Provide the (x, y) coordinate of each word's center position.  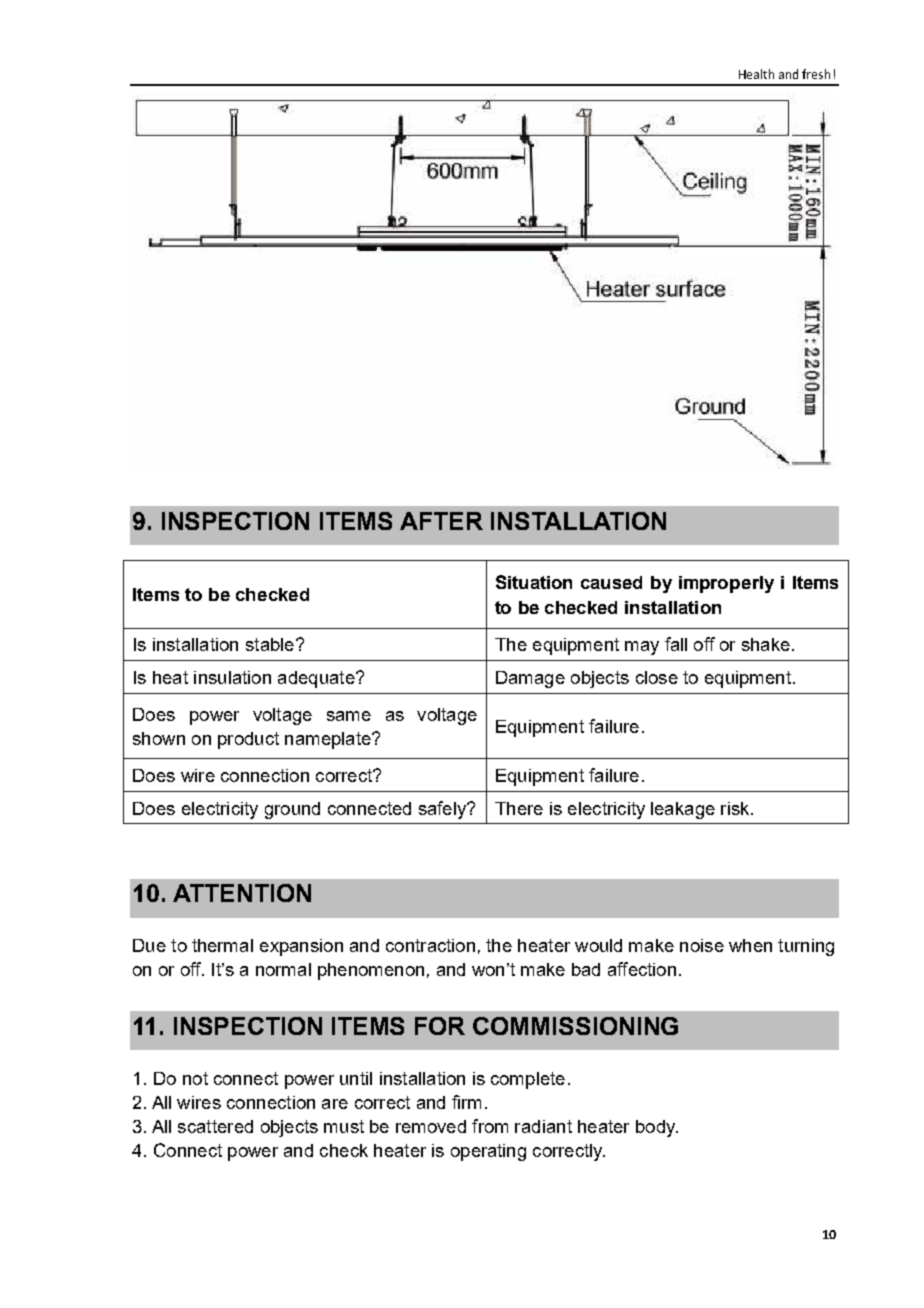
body (657, 1128)
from (490, 1126)
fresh (816, 74)
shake (766, 644)
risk (736, 808)
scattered (215, 1126)
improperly (726, 584)
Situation (534, 582)
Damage (530, 679)
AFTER (441, 521)
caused (611, 582)
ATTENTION (242, 893)
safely (444, 810)
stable (270, 644)
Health (756, 74)
